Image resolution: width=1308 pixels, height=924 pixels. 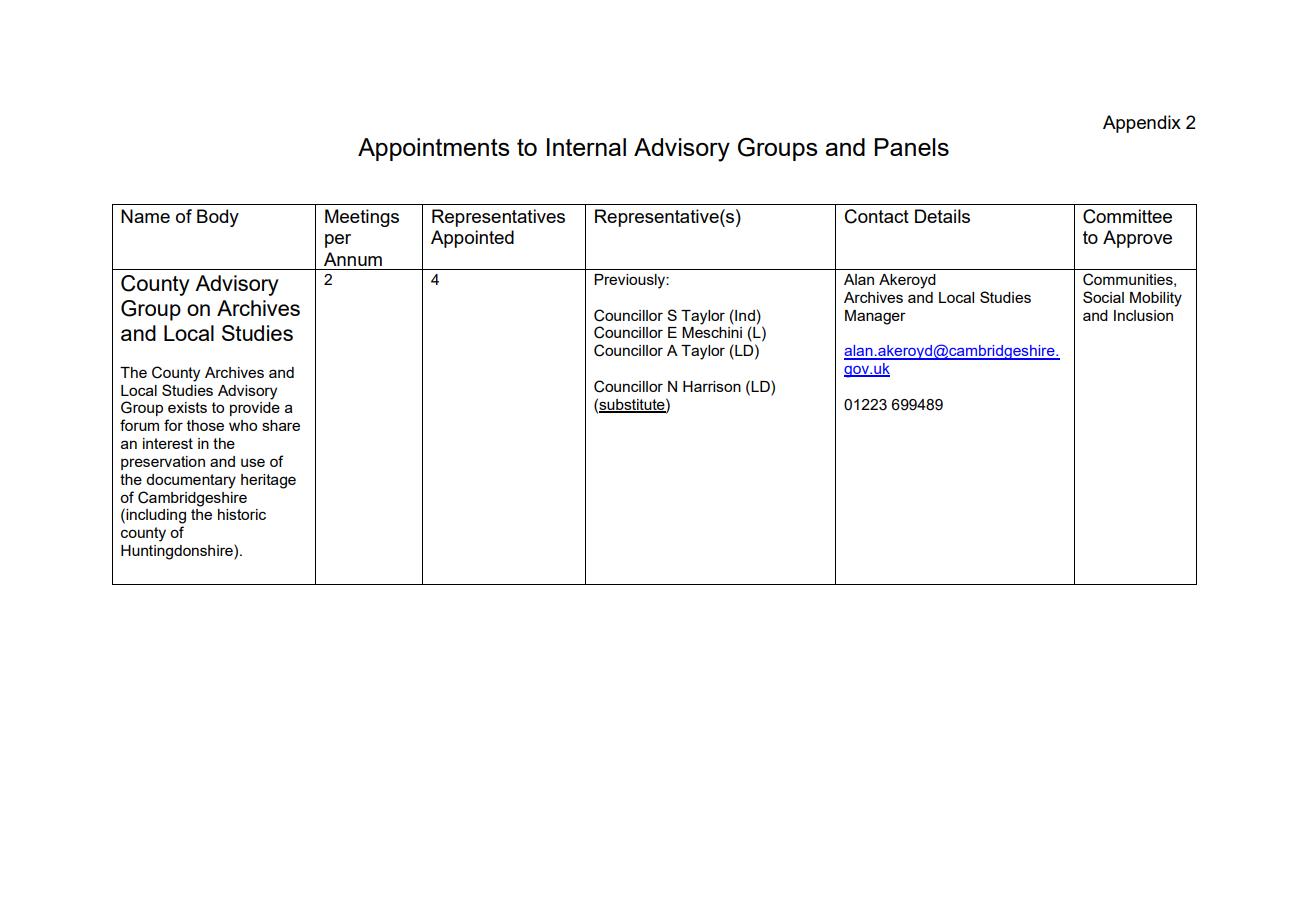 What do you see at coordinates (433, 149) in the screenshot?
I see `Appointments` at bounding box center [433, 149].
